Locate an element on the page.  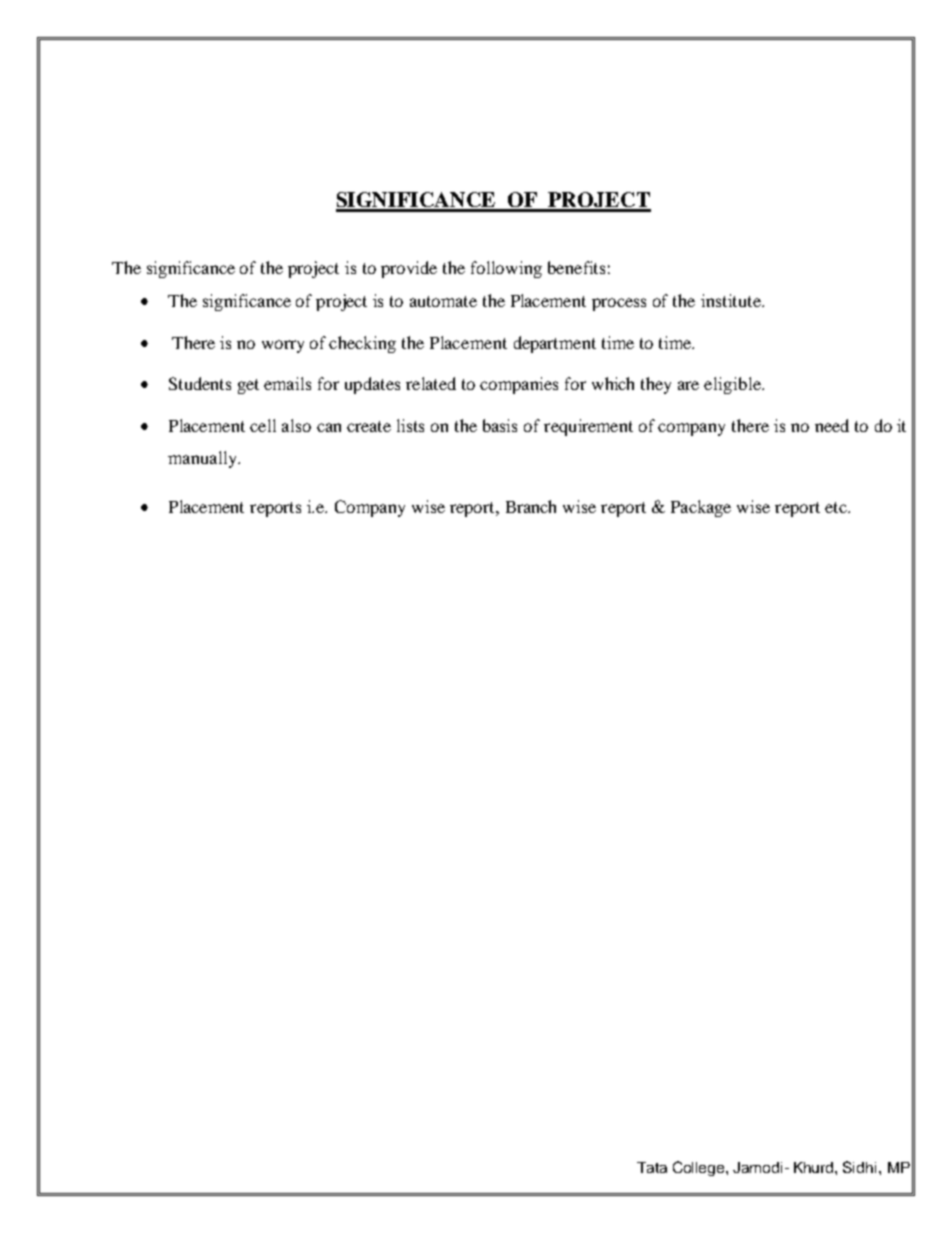
following is located at coordinates (506, 269).
